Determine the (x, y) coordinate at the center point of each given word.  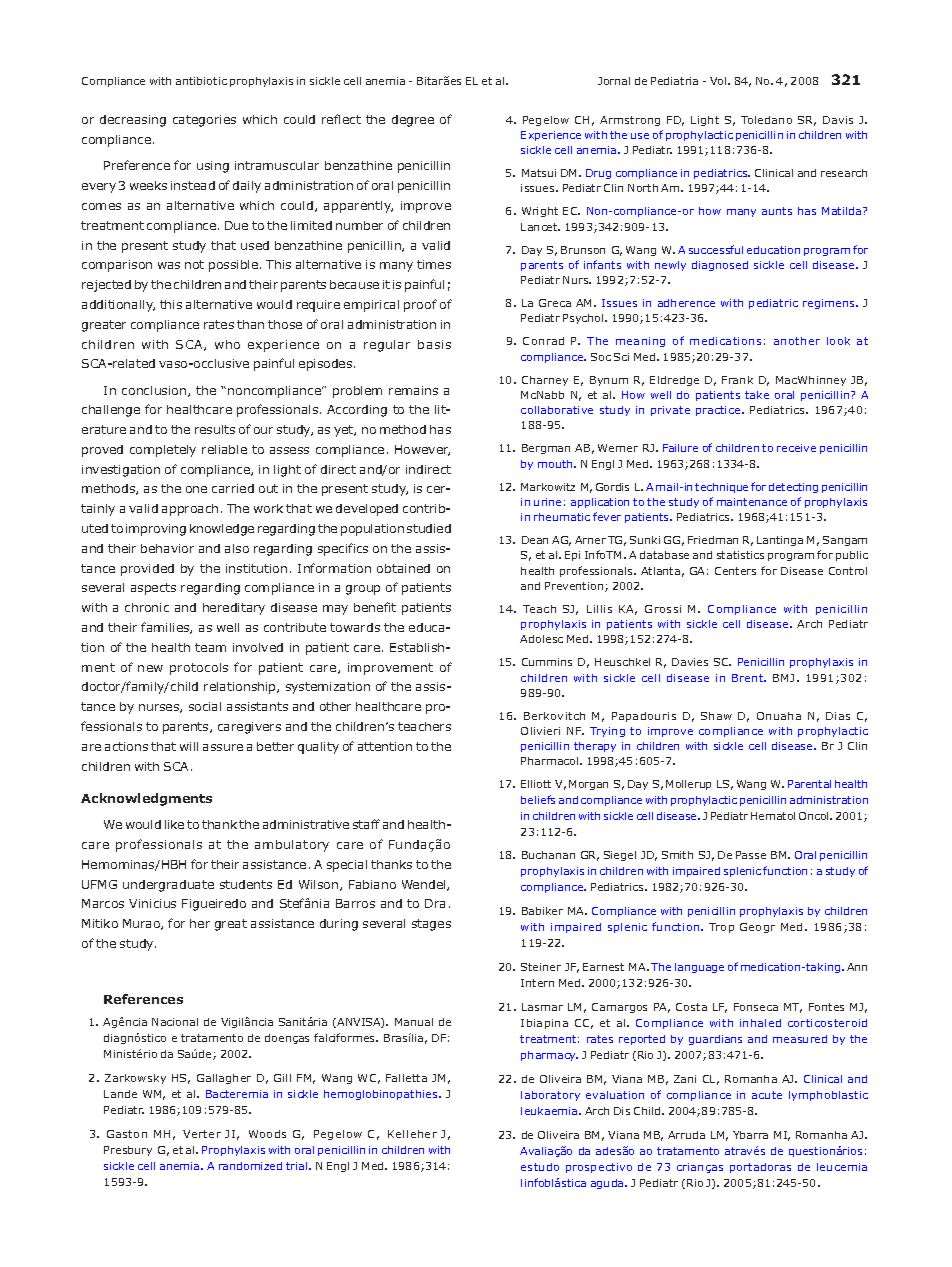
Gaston (127, 1134)
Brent (749, 678)
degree (413, 121)
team (210, 647)
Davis (838, 120)
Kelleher (412, 1134)
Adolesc (541, 639)
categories (204, 121)
